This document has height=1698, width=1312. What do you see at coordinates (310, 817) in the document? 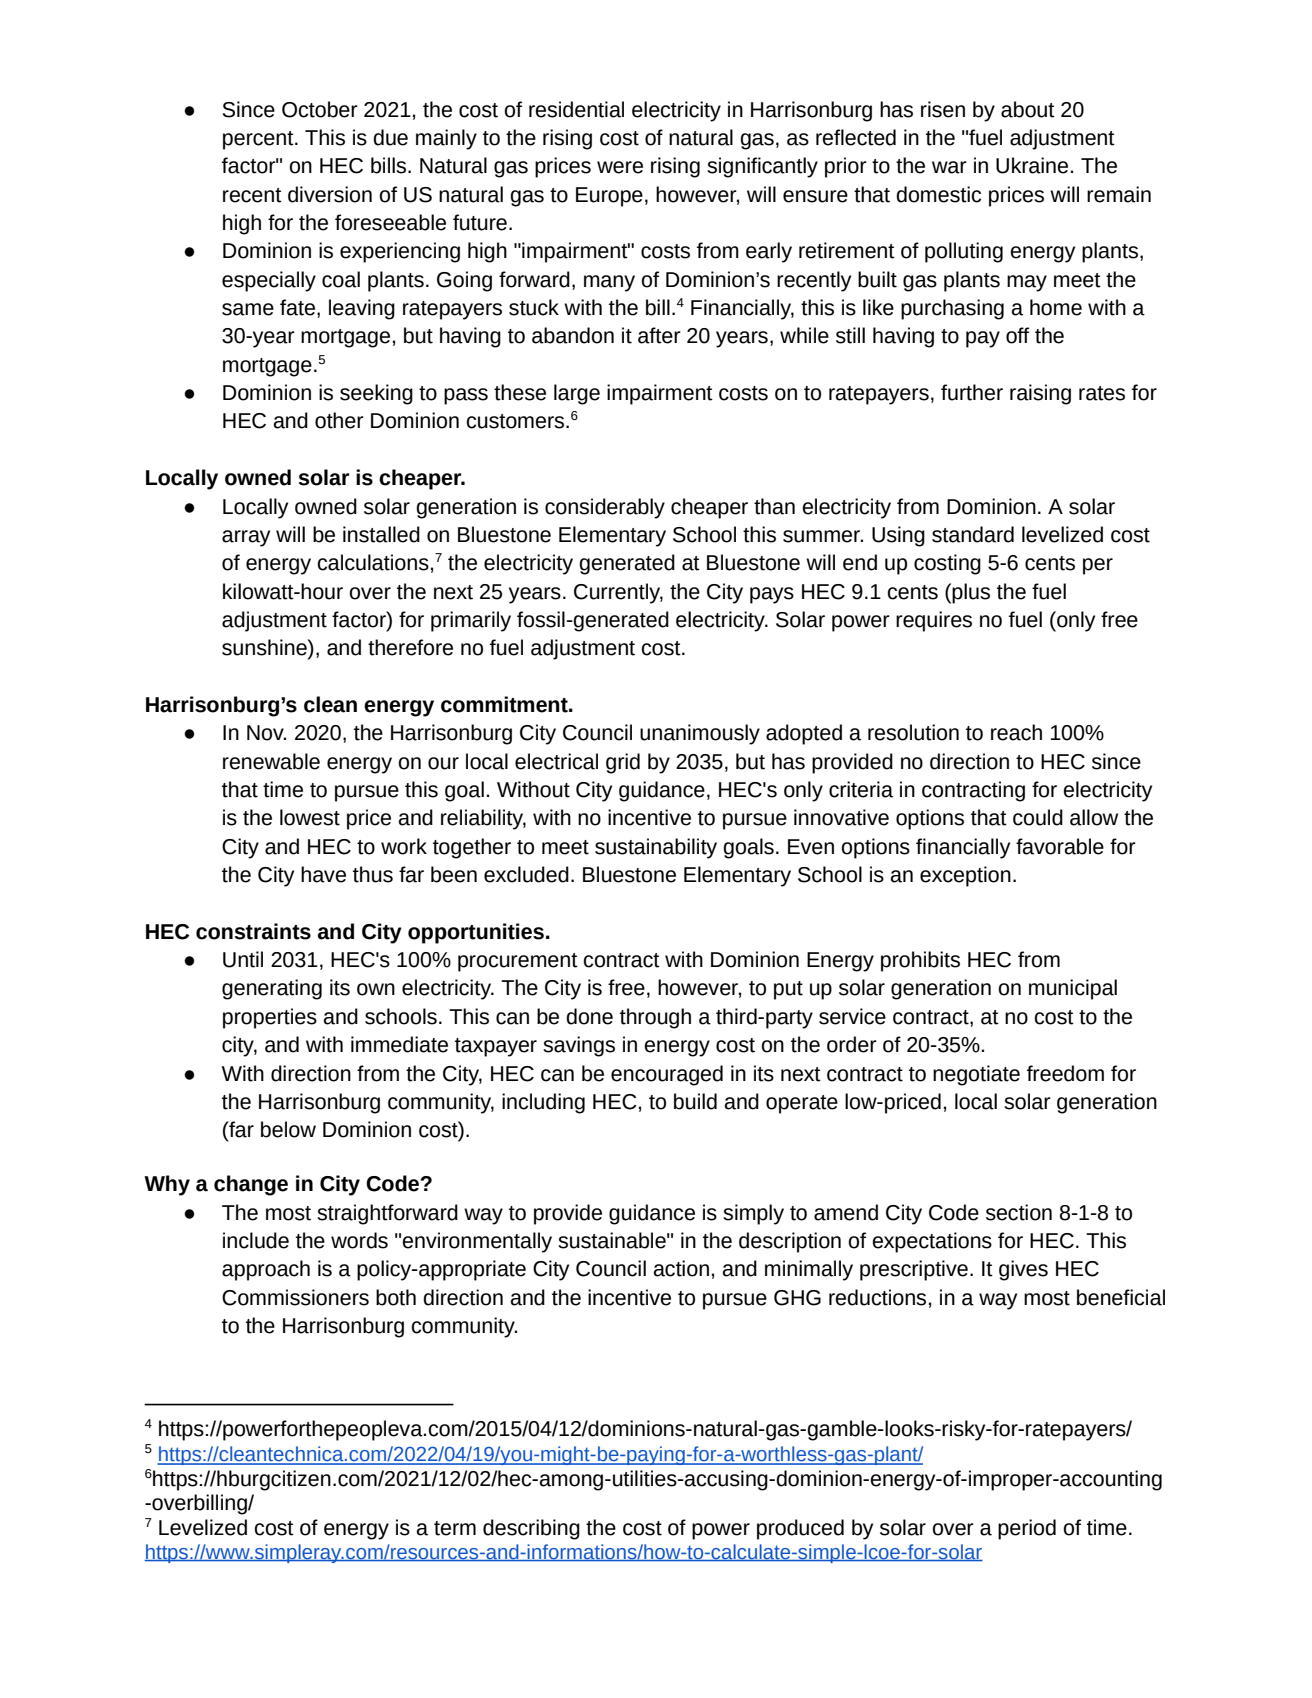
I see `lowest` at bounding box center [310, 817].
